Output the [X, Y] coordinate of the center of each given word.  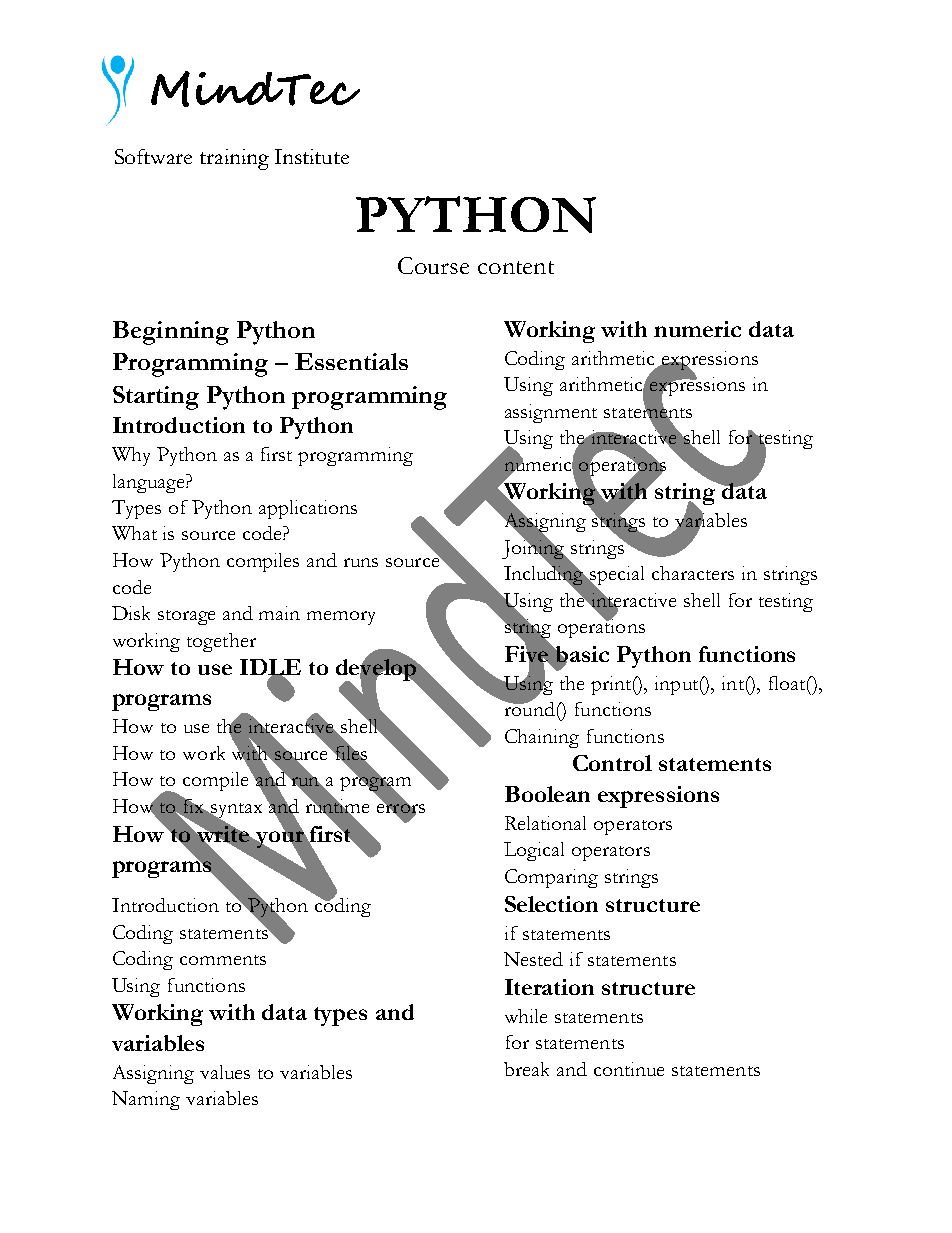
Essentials [351, 361]
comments [223, 960]
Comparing [551, 878]
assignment [551, 413]
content [516, 267]
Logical [534, 851]
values [225, 1072]
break [526, 1069]
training [234, 159]
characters [693, 573]
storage [186, 617]
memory [341, 618]
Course [433, 265]
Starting [156, 398]
